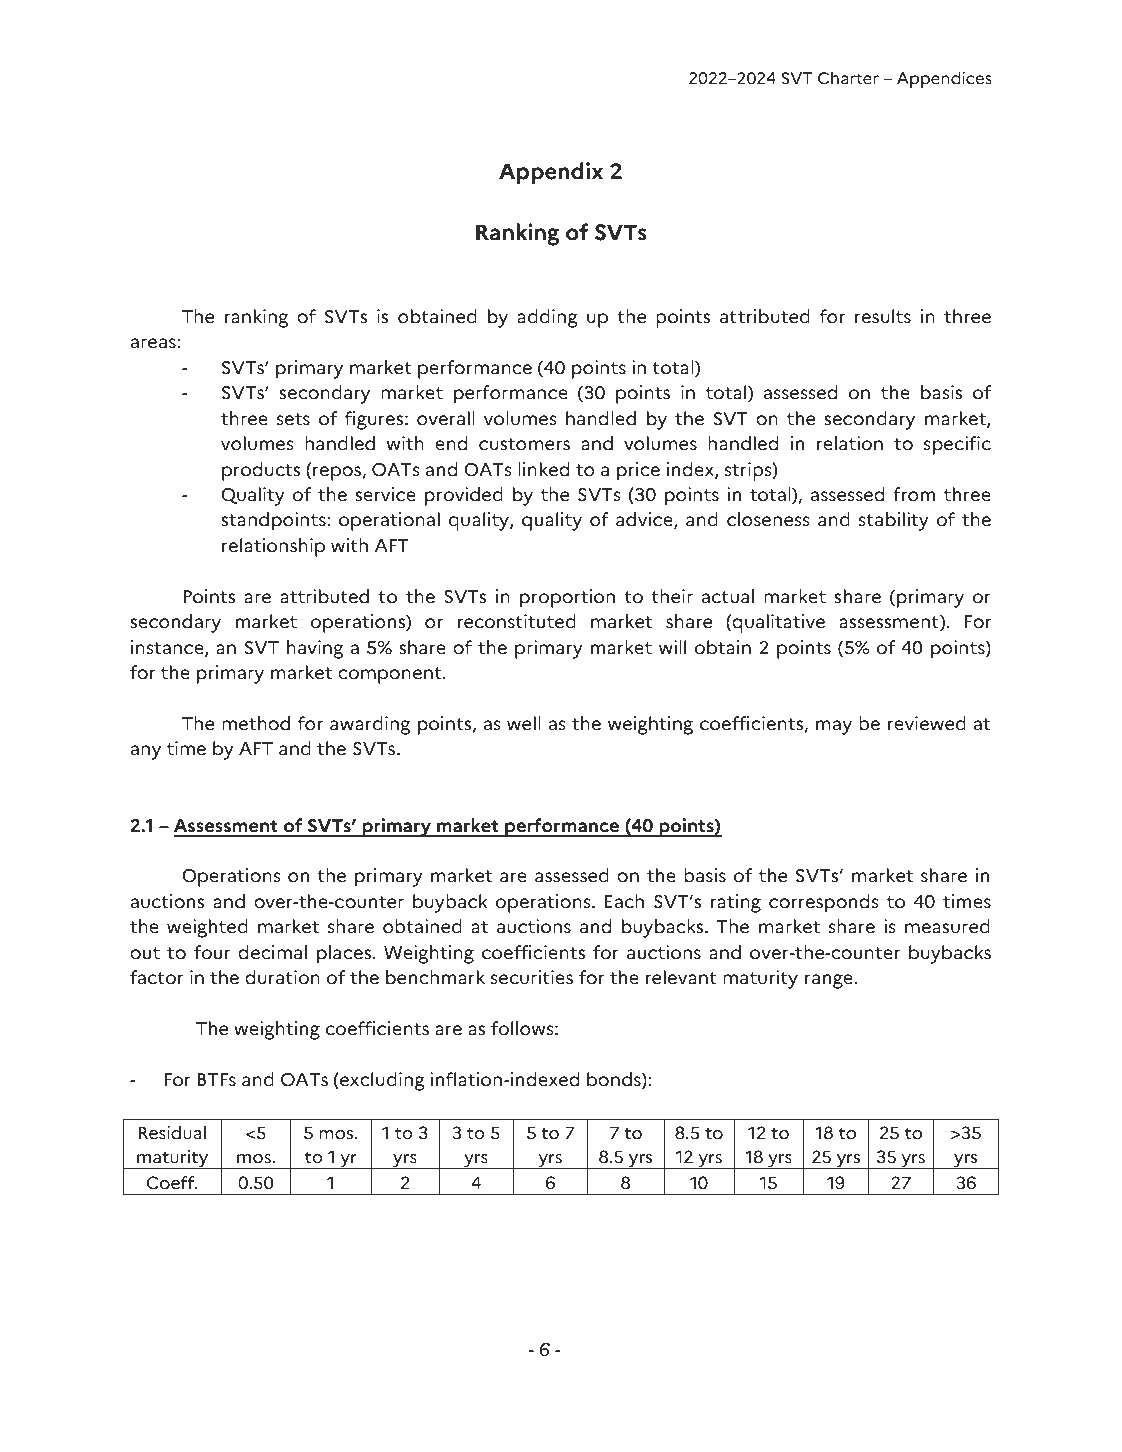 This page has width=1122, height=1452. What do you see at coordinates (261, 471) in the page?
I see `products` at bounding box center [261, 471].
